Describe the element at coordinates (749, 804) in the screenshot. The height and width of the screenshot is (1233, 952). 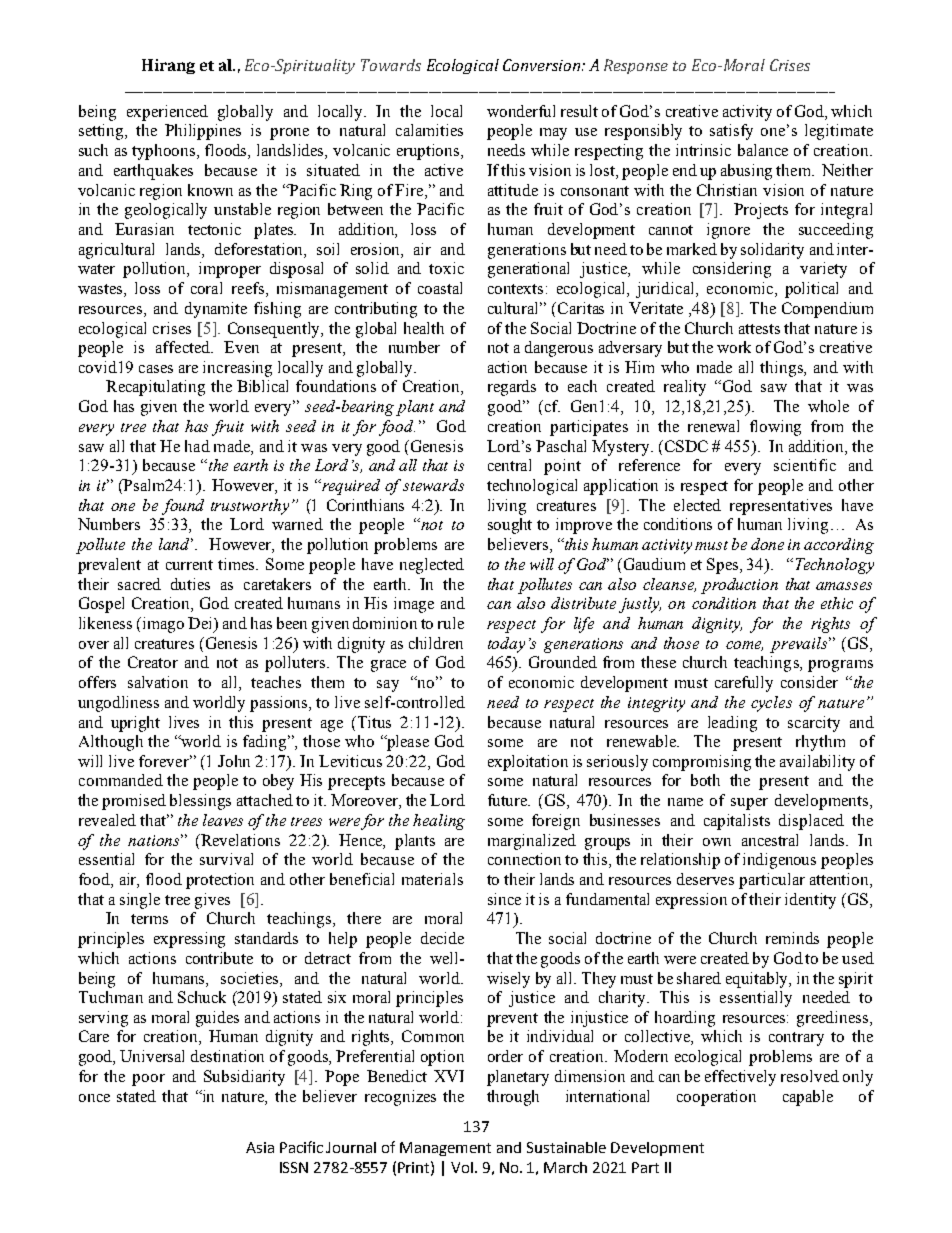
I see `super` at that location.
